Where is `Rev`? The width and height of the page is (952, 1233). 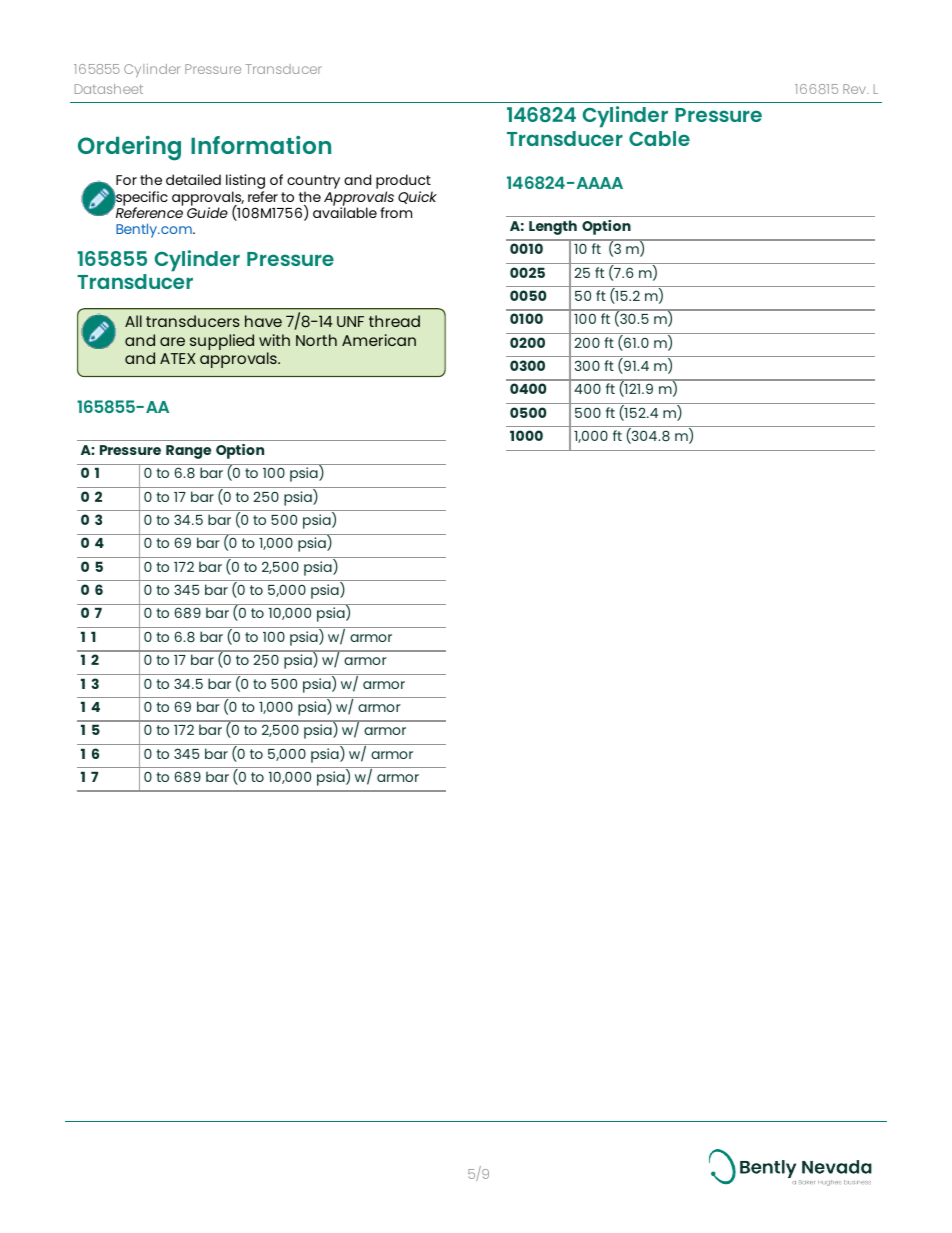 Rev is located at coordinates (856, 89).
